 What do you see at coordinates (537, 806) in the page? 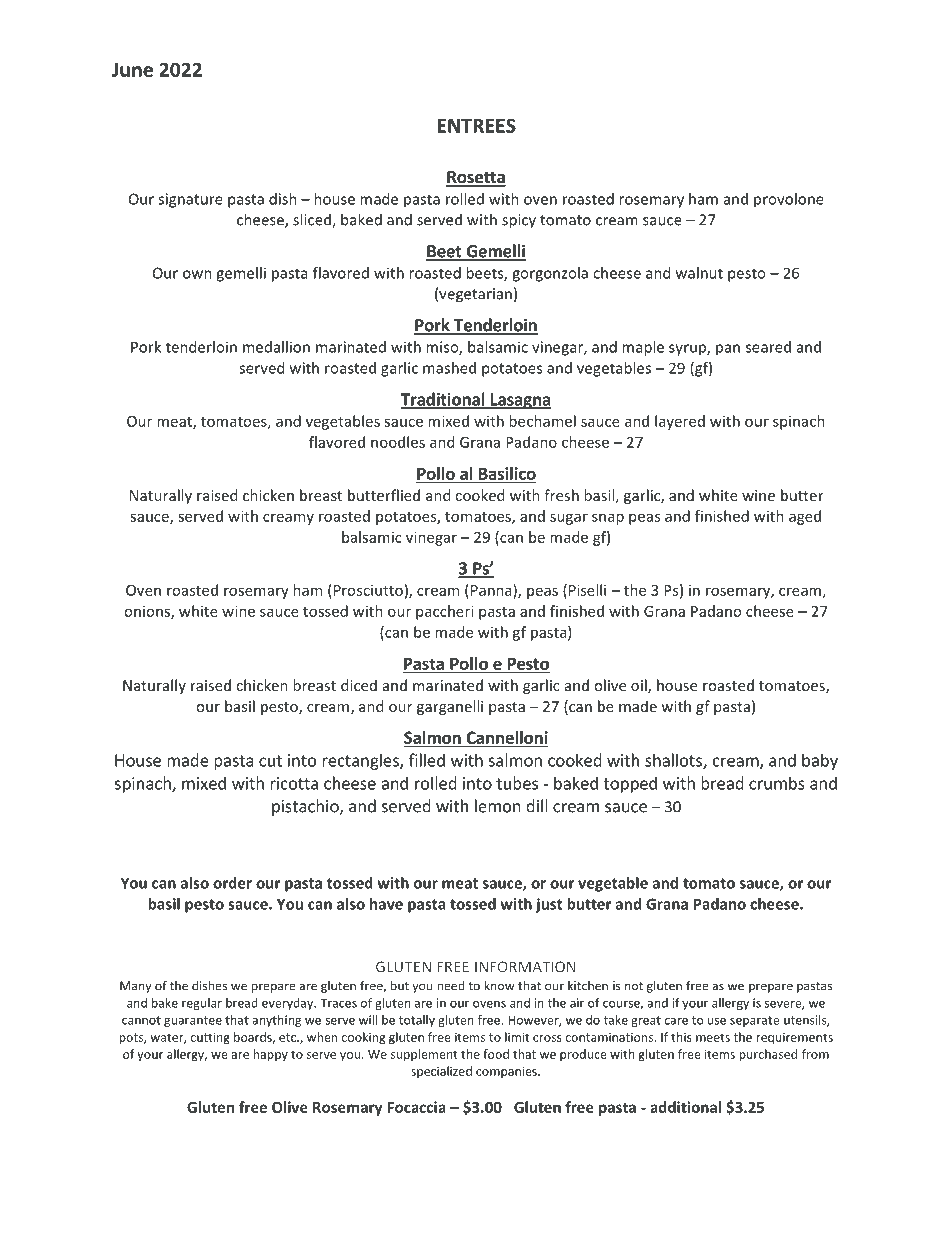
I see `dill` at bounding box center [537, 806].
